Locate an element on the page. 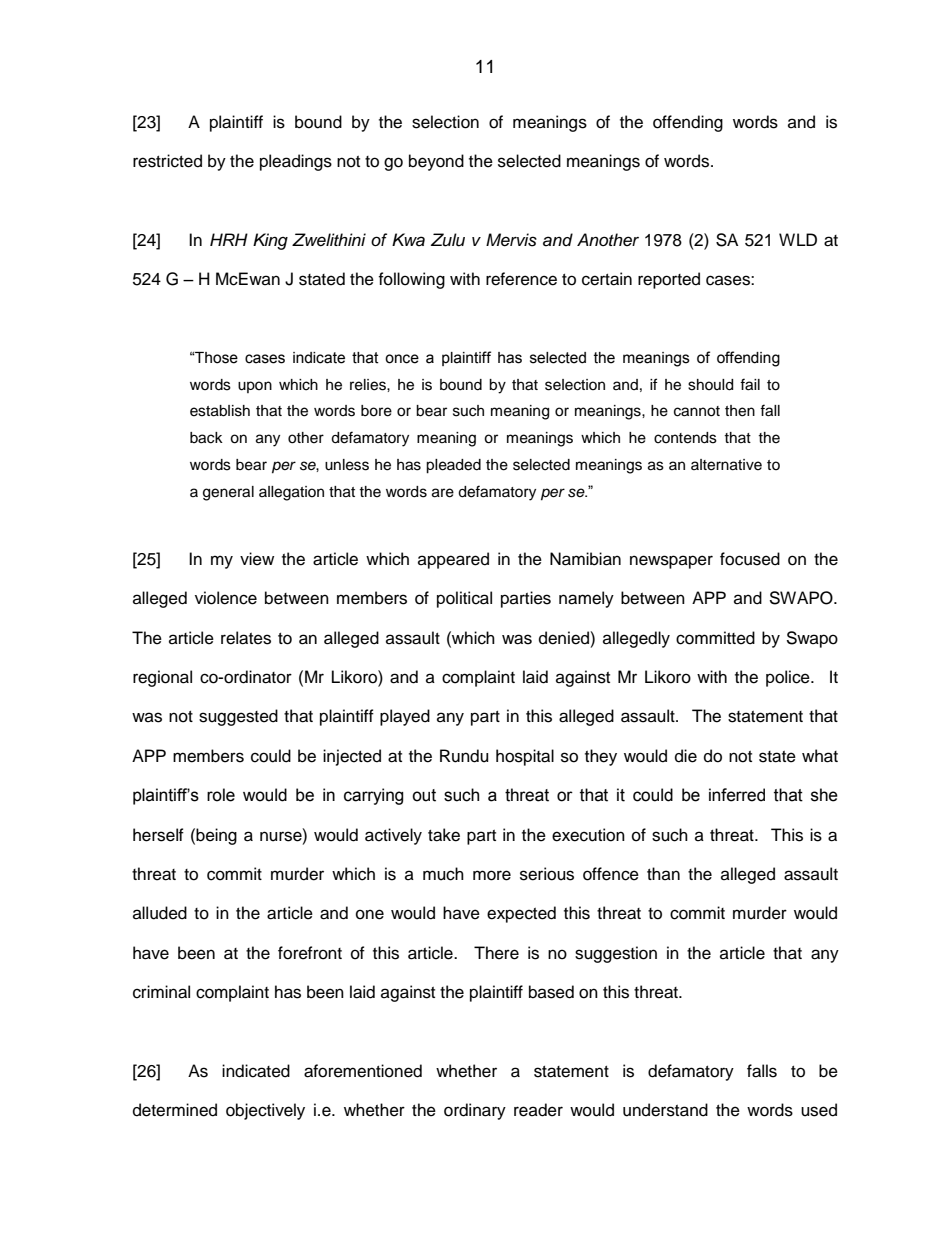  pleadings is located at coordinates (296, 162).
